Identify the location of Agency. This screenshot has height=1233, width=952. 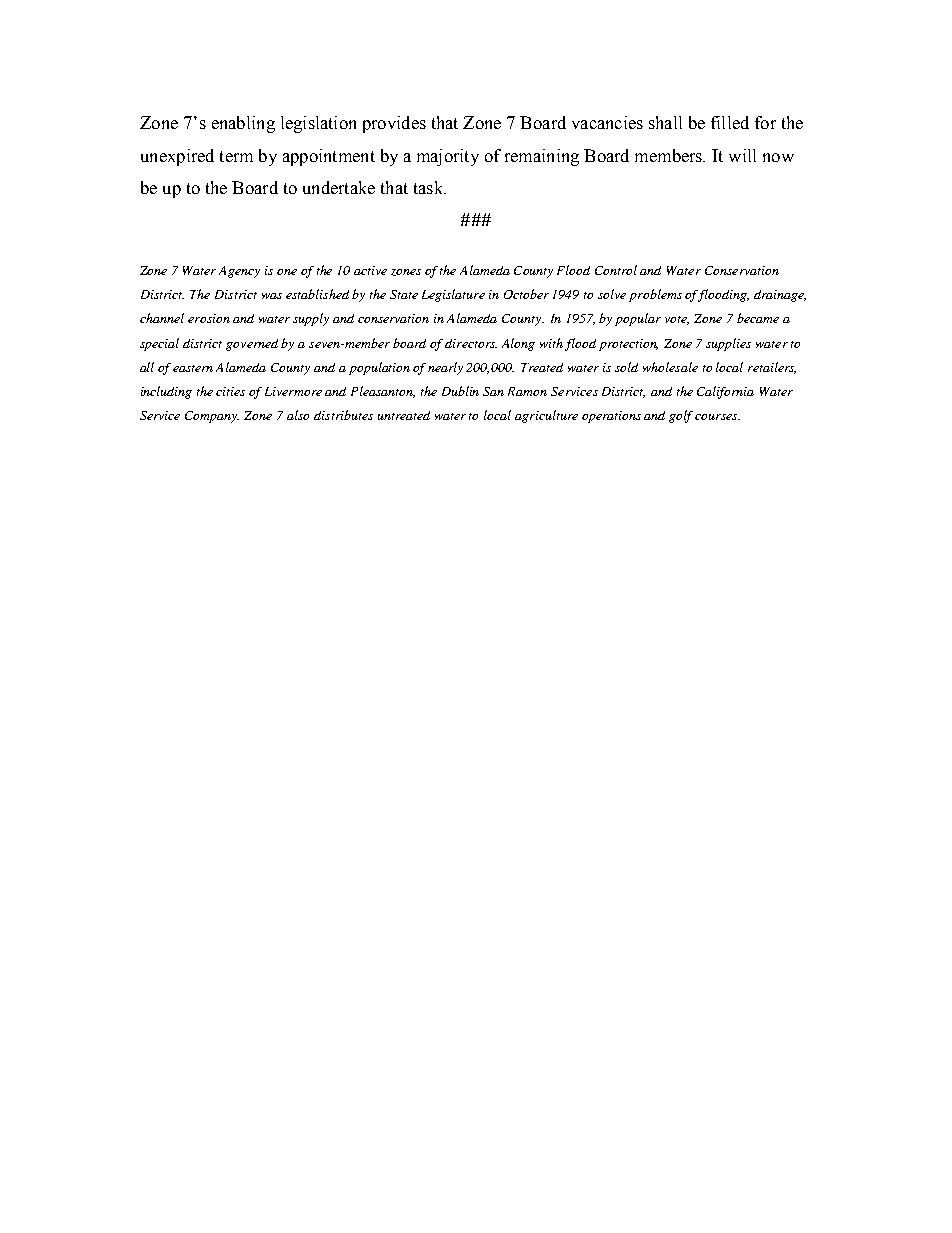
(239, 272).
